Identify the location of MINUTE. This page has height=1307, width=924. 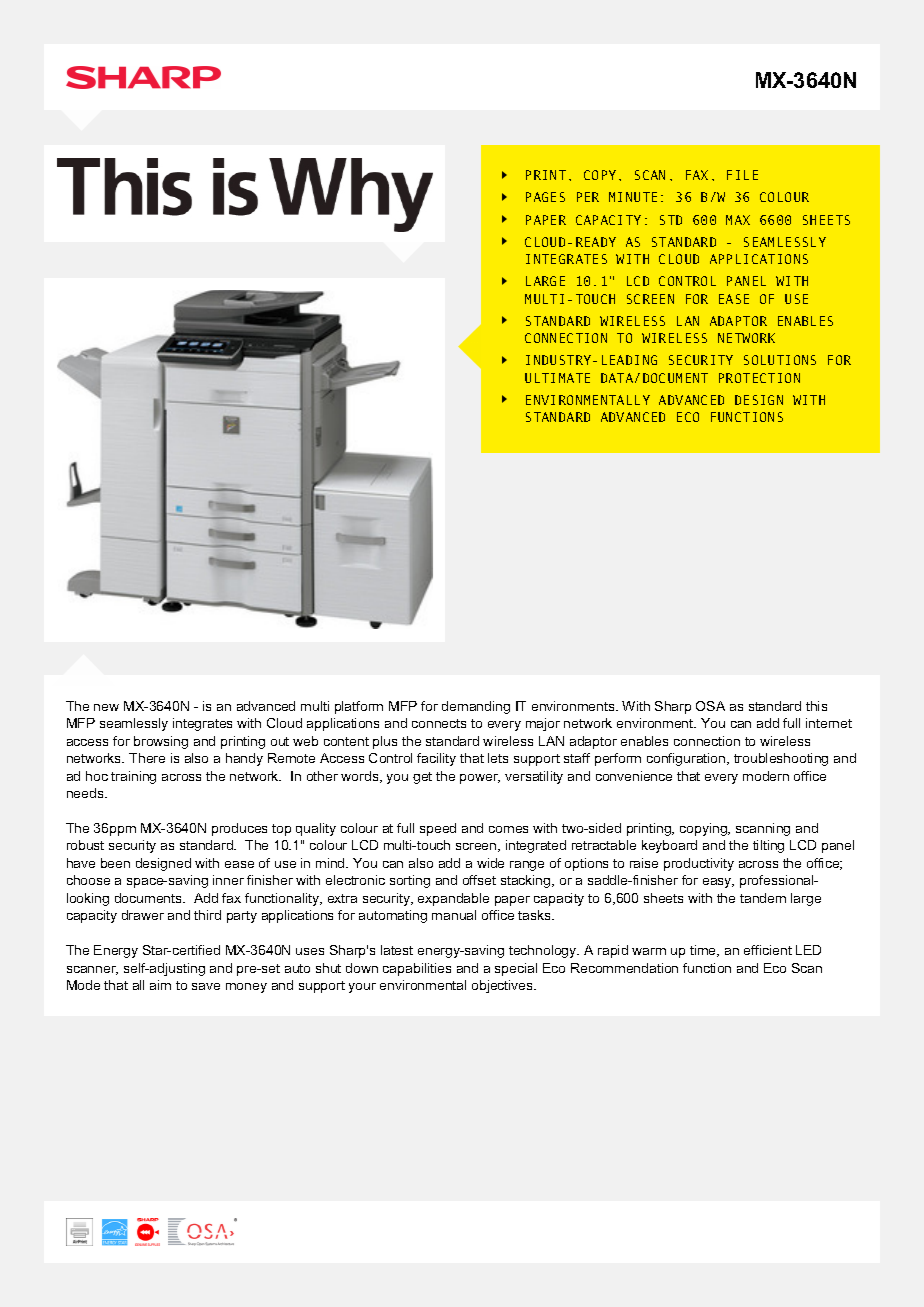
(633, 197).
